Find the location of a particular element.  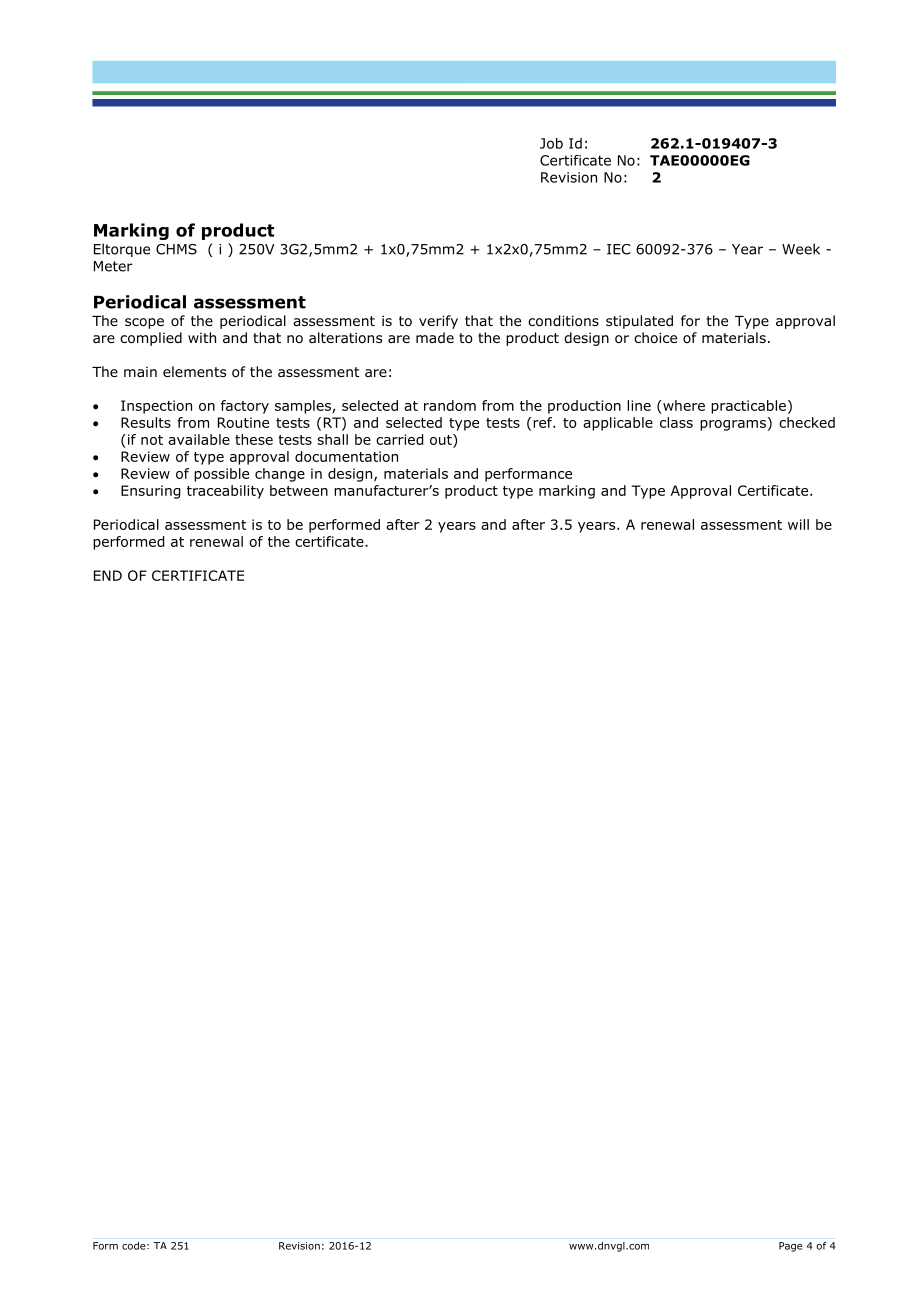

Week is located at coordinates (801, 249).
